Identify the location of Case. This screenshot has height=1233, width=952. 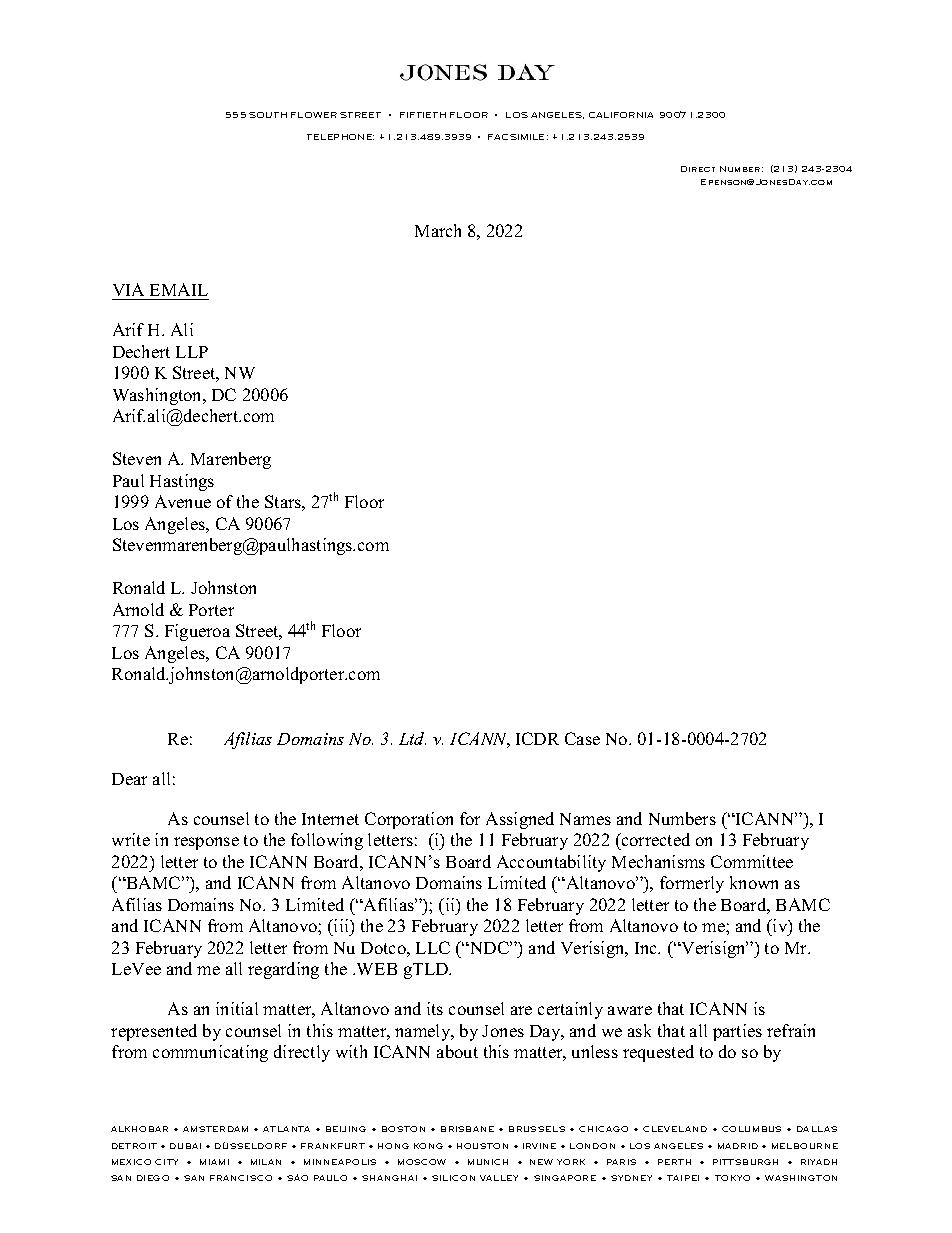
(582, 738).
